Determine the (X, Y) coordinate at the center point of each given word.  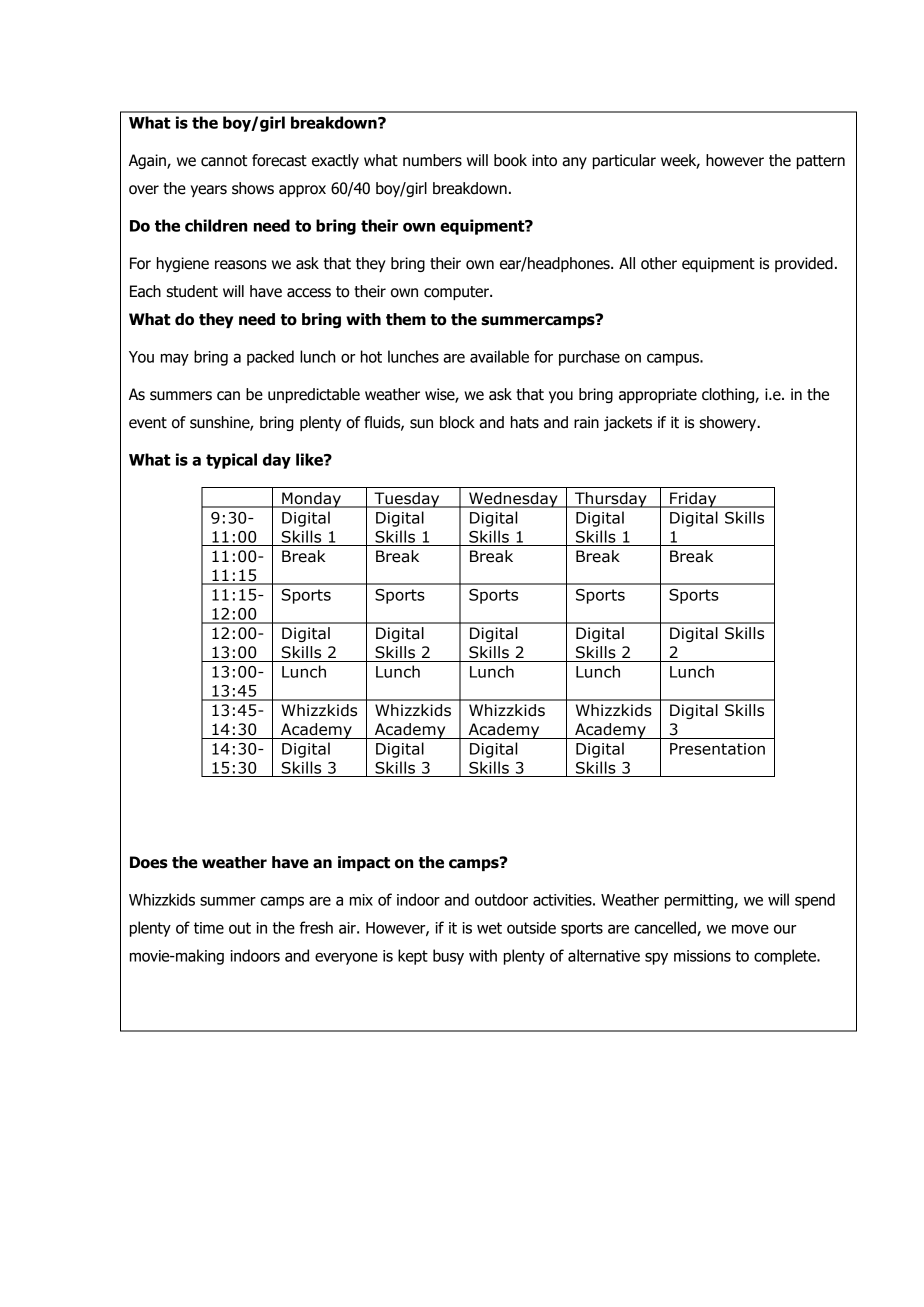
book (510, 160)
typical (231, 461)
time (209, 928)
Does (149, 862)
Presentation (717, 749)
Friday (693, 500)
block (457, 422)
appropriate (658, 395)
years (209, 191)
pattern (821, 162)
